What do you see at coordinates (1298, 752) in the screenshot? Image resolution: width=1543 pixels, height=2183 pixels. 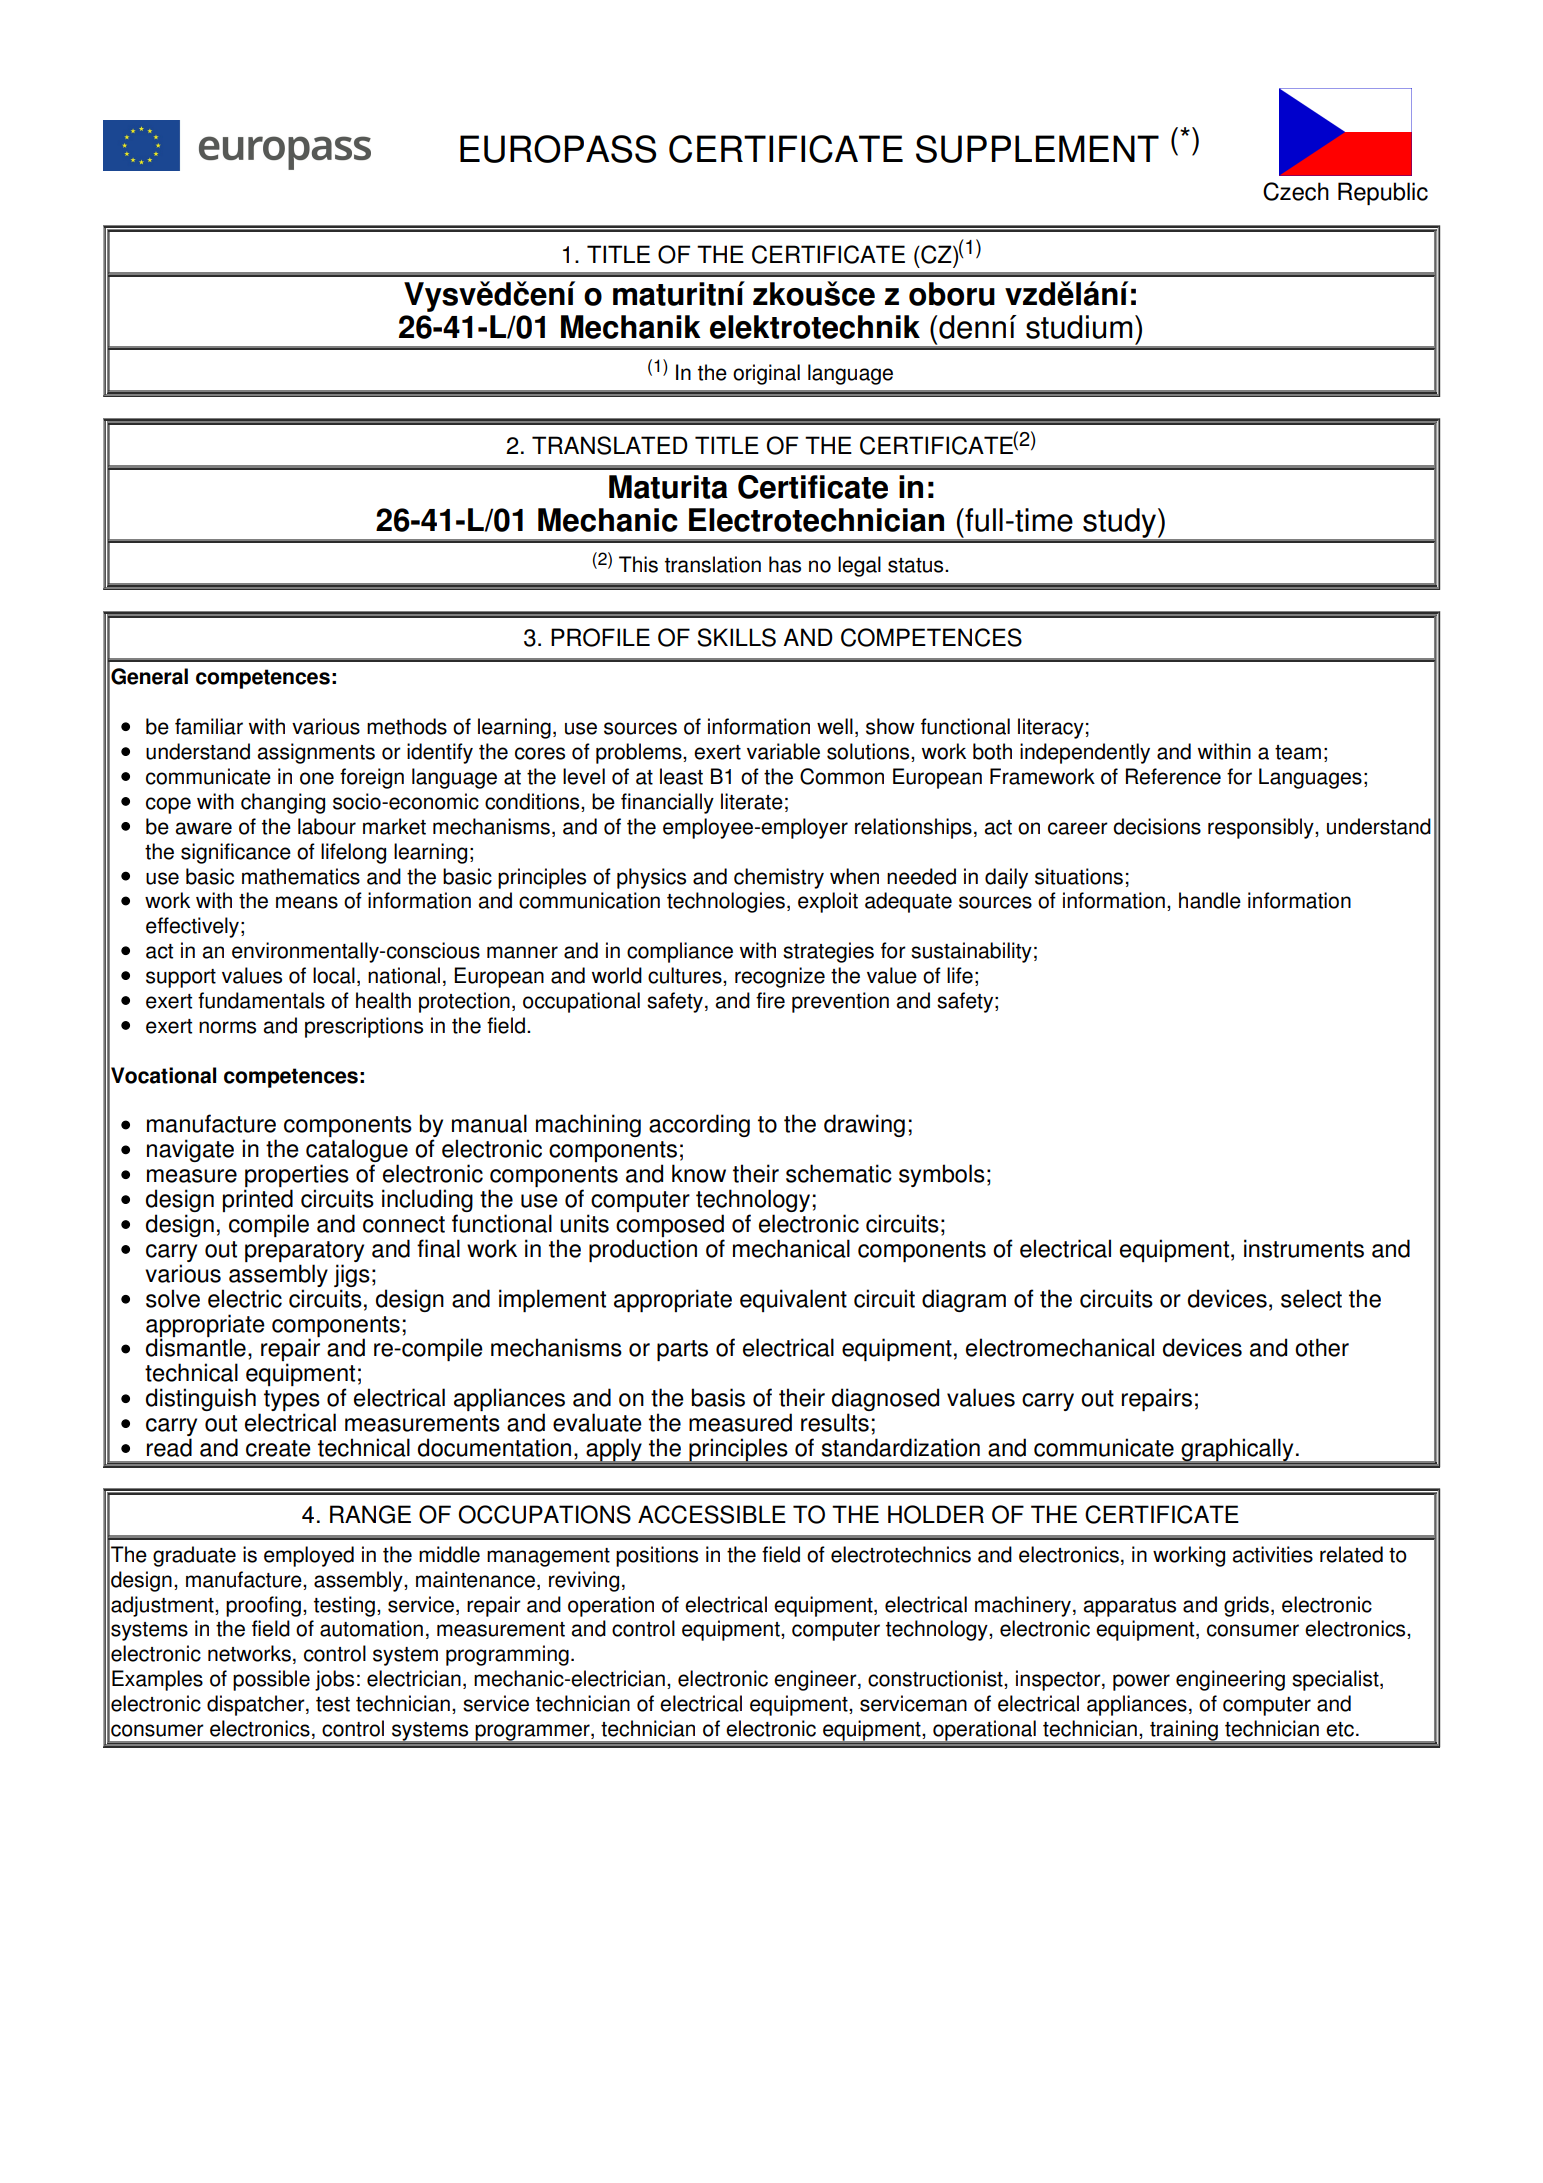 I see `team` at bounding box center [1298, 752].
